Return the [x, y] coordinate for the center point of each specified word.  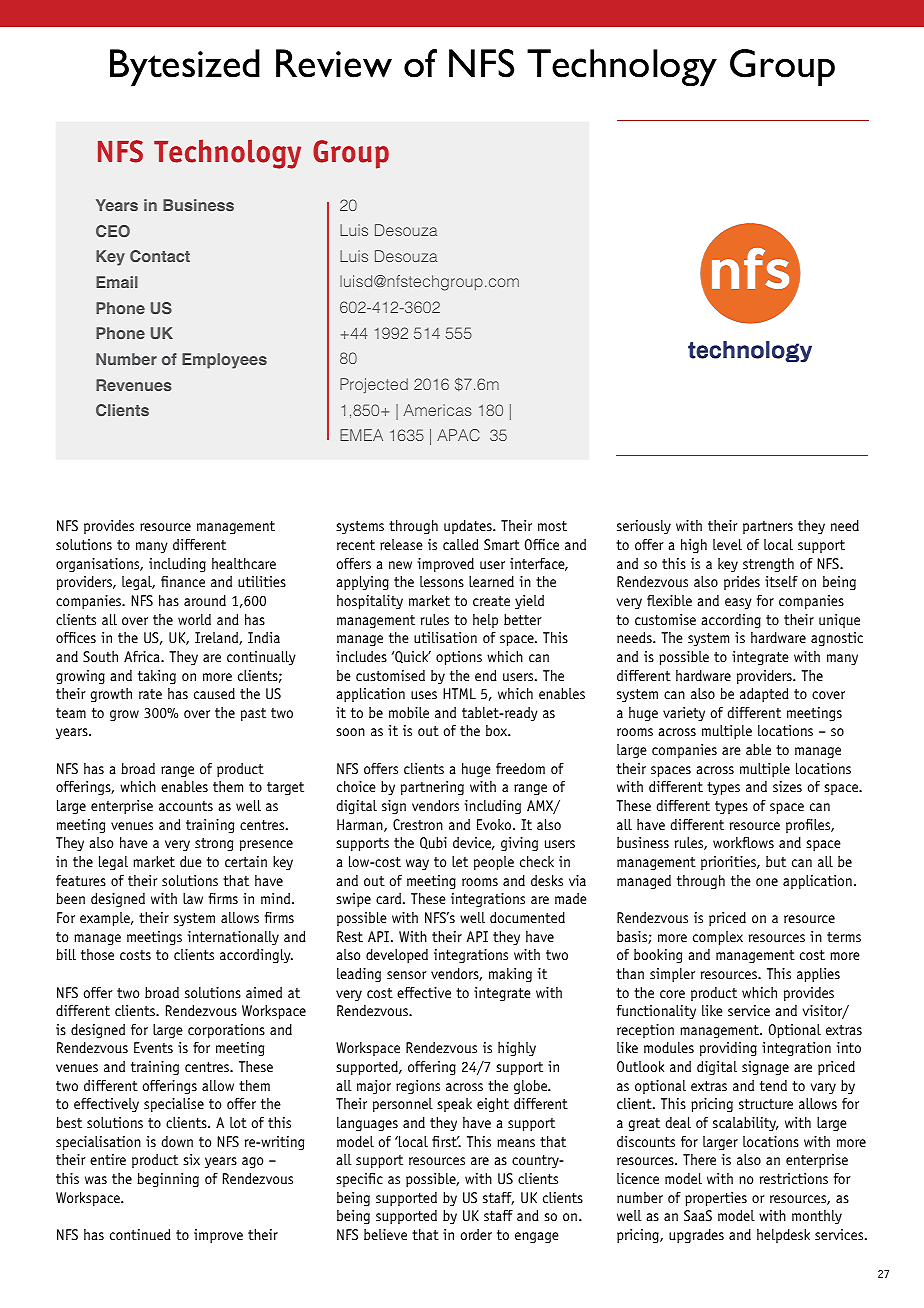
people [494, 863]
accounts [186, 806]
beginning [168, 1180]
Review [334, 63]
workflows [743, 842]
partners [768, 527]
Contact [160, 256]
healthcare [244, 563]
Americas [437, 410]
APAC [458, 435]
